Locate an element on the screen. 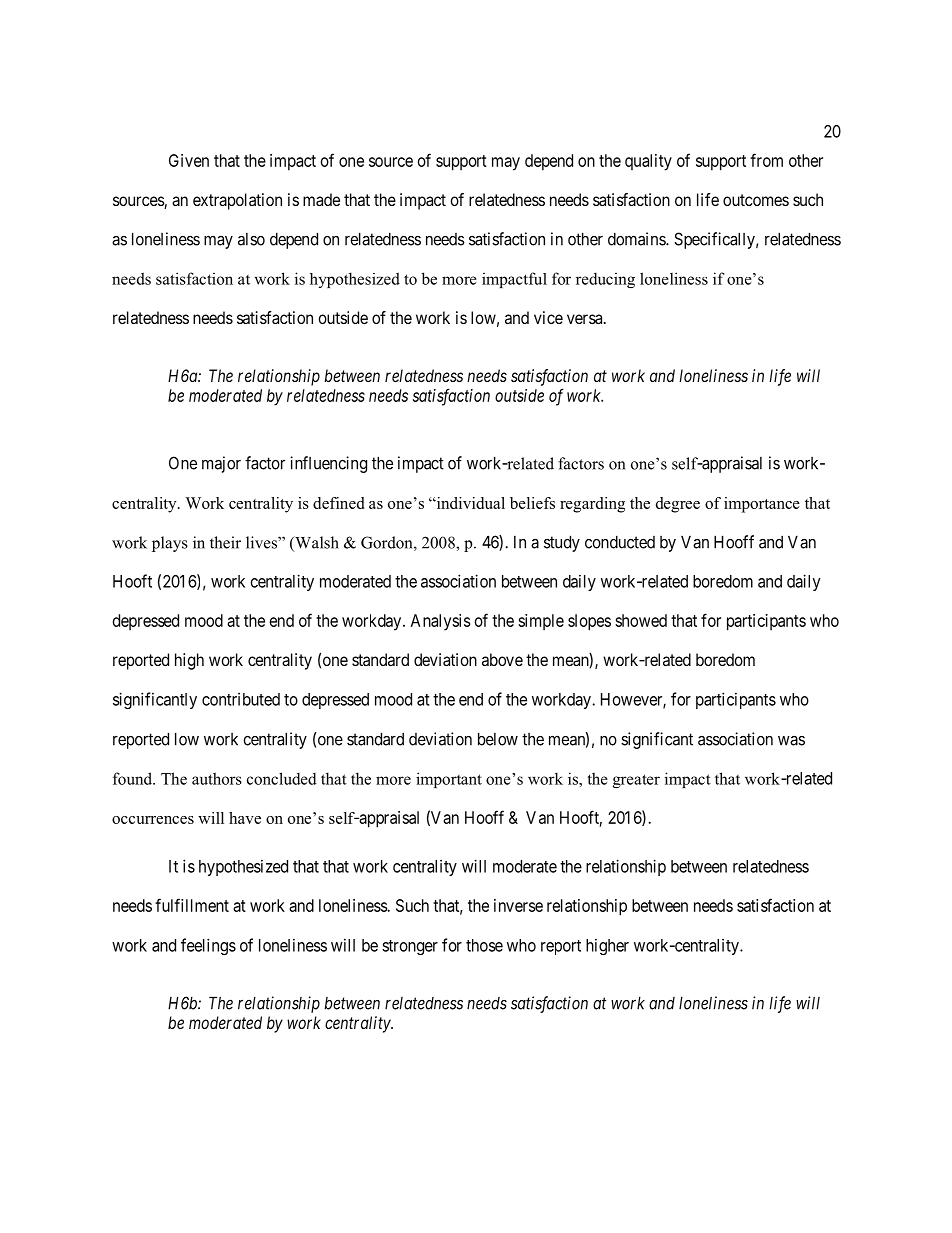 This screenshot has width=952, height=1233. outcomes is located at coordinates (756, 200).
